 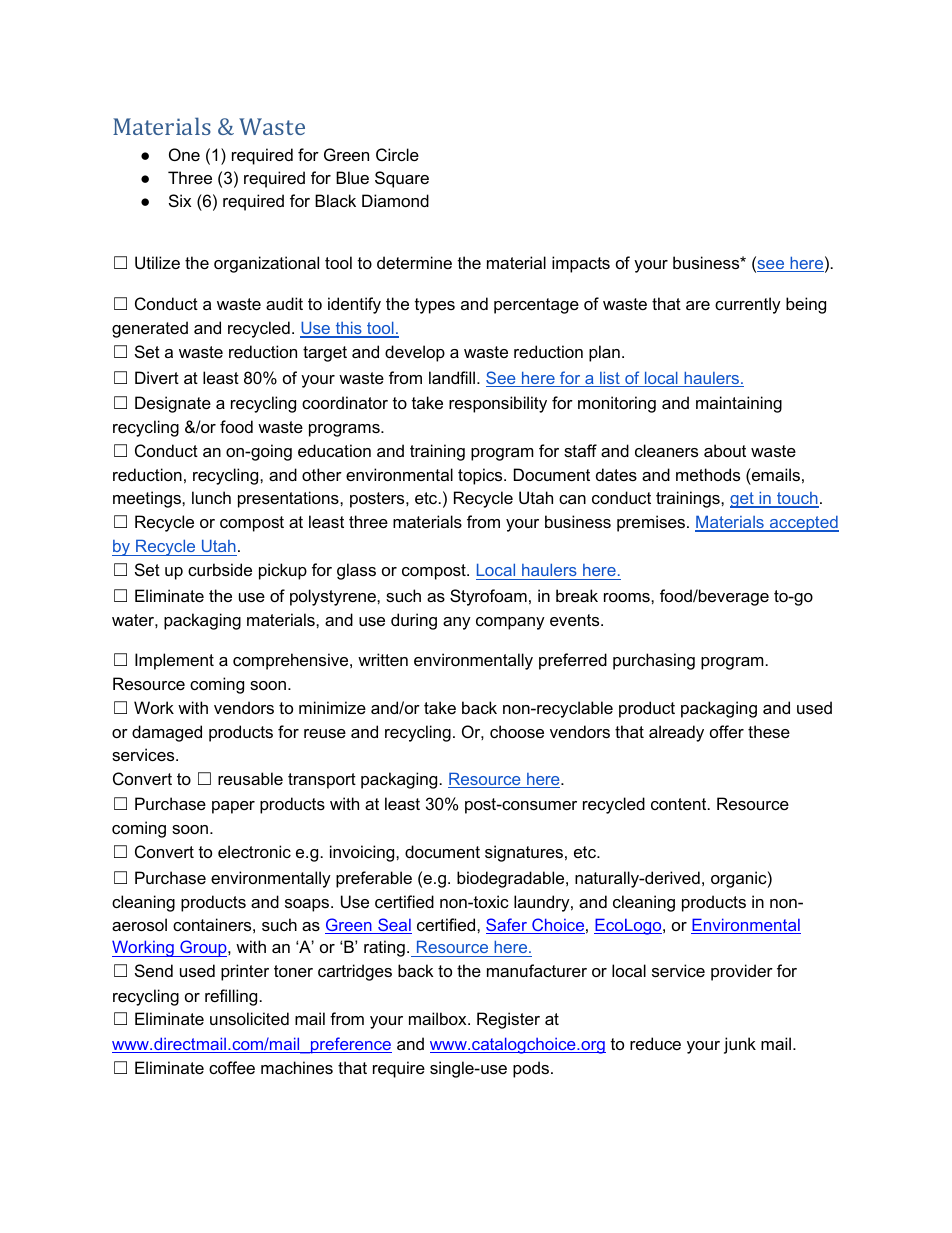 What do you see at coordinates (740, 1045) in the screenshot?
I see `junk` at bounding box center [740, 1045].
